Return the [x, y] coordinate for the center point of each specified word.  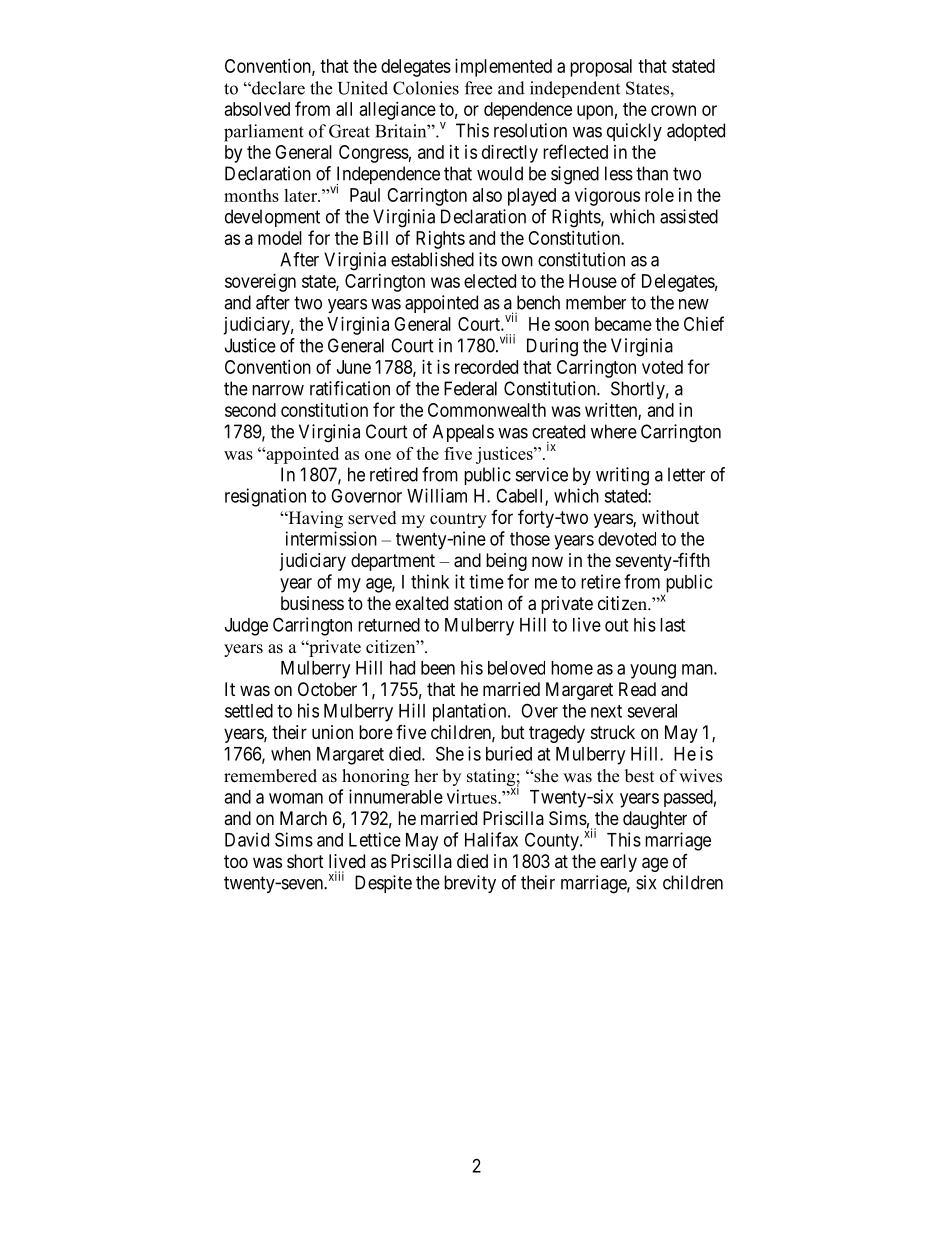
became [623, 324]
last [672, 625]
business [312, 603]
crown [673, 110]
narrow [278, 390]
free [478, 88]
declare [277, 88]
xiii [336, 876]
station [478, 603]
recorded [486, 367]
